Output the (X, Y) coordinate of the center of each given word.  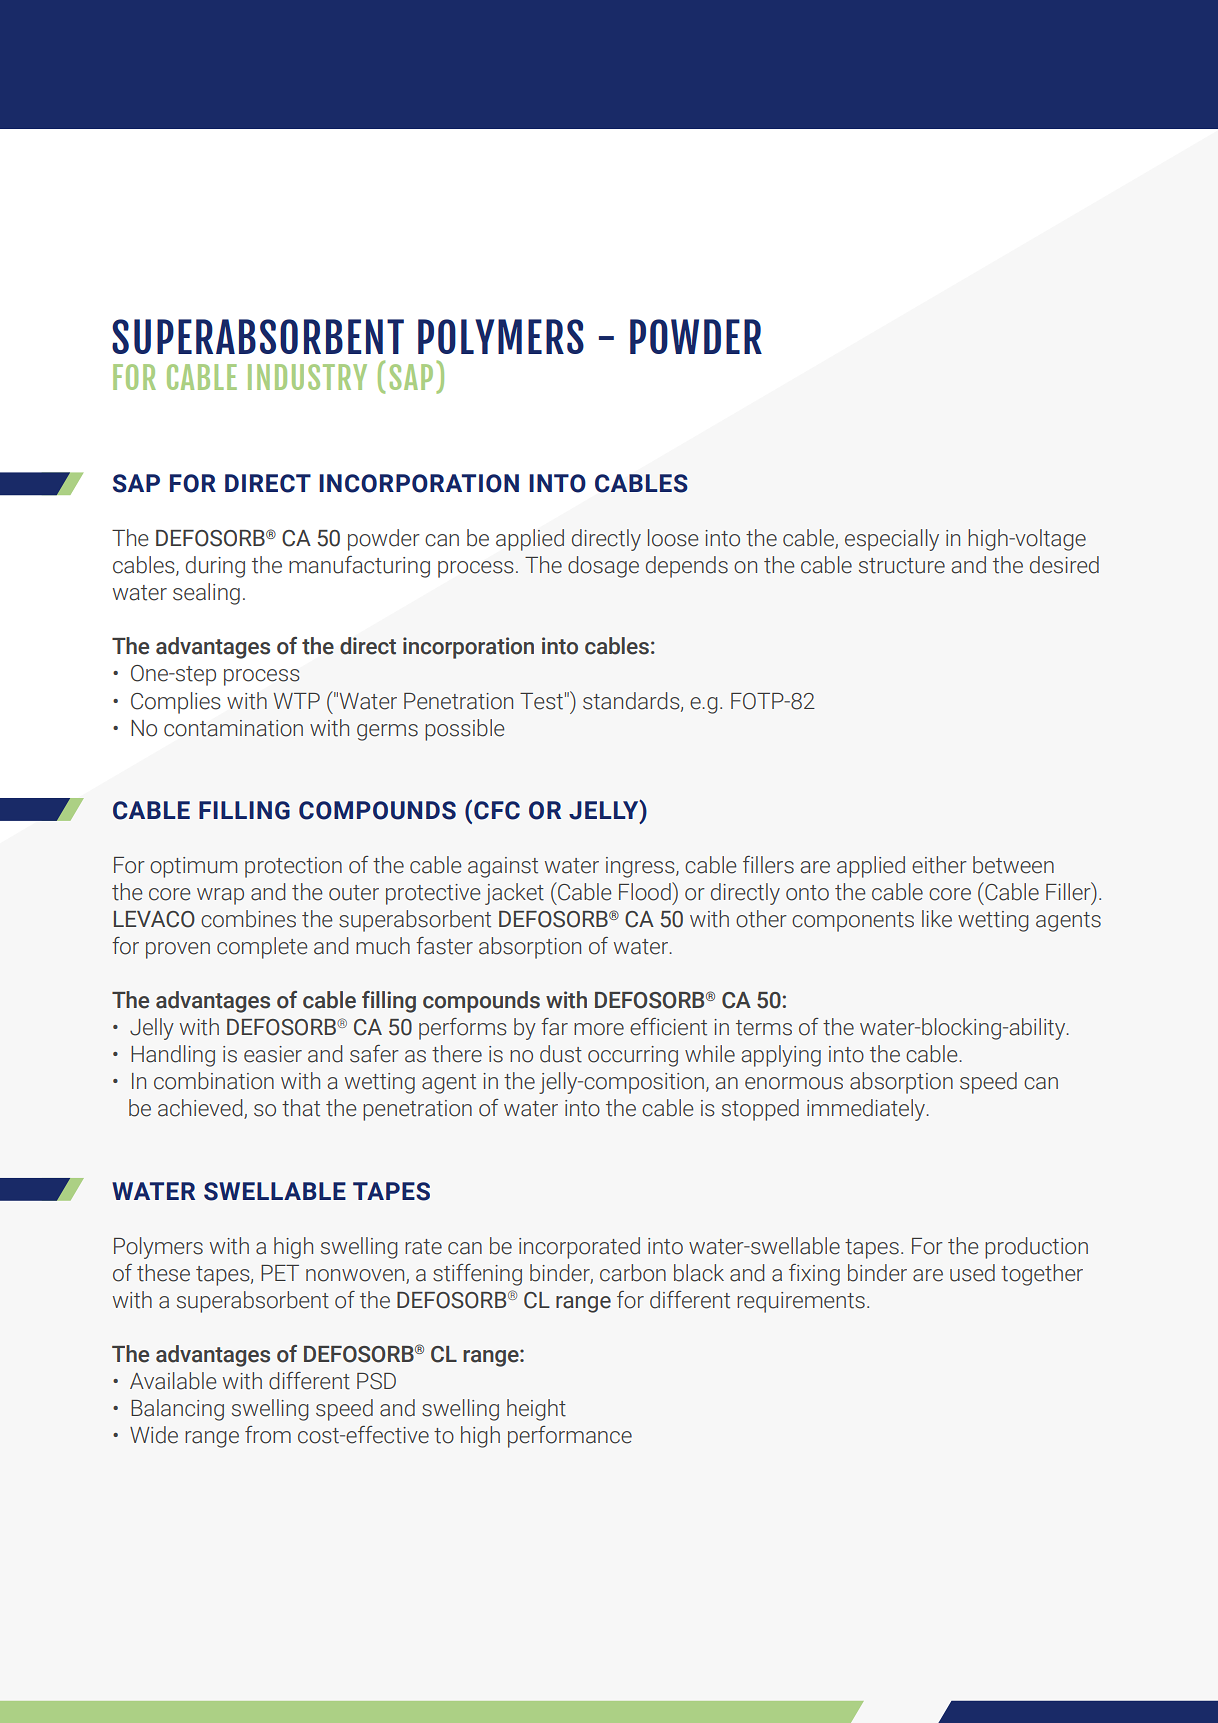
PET (280, 1273)
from (268, 1435)
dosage (603, 567)
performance (570, 1437)
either (939, 865)
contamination (233, 728)
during (215, 567)
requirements (801, 1302)
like (937, 919)
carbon (633, 1273)
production (1036, 1248)
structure (902, 566)
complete (262, 948)
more (599, 1029)
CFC (497, 810)
